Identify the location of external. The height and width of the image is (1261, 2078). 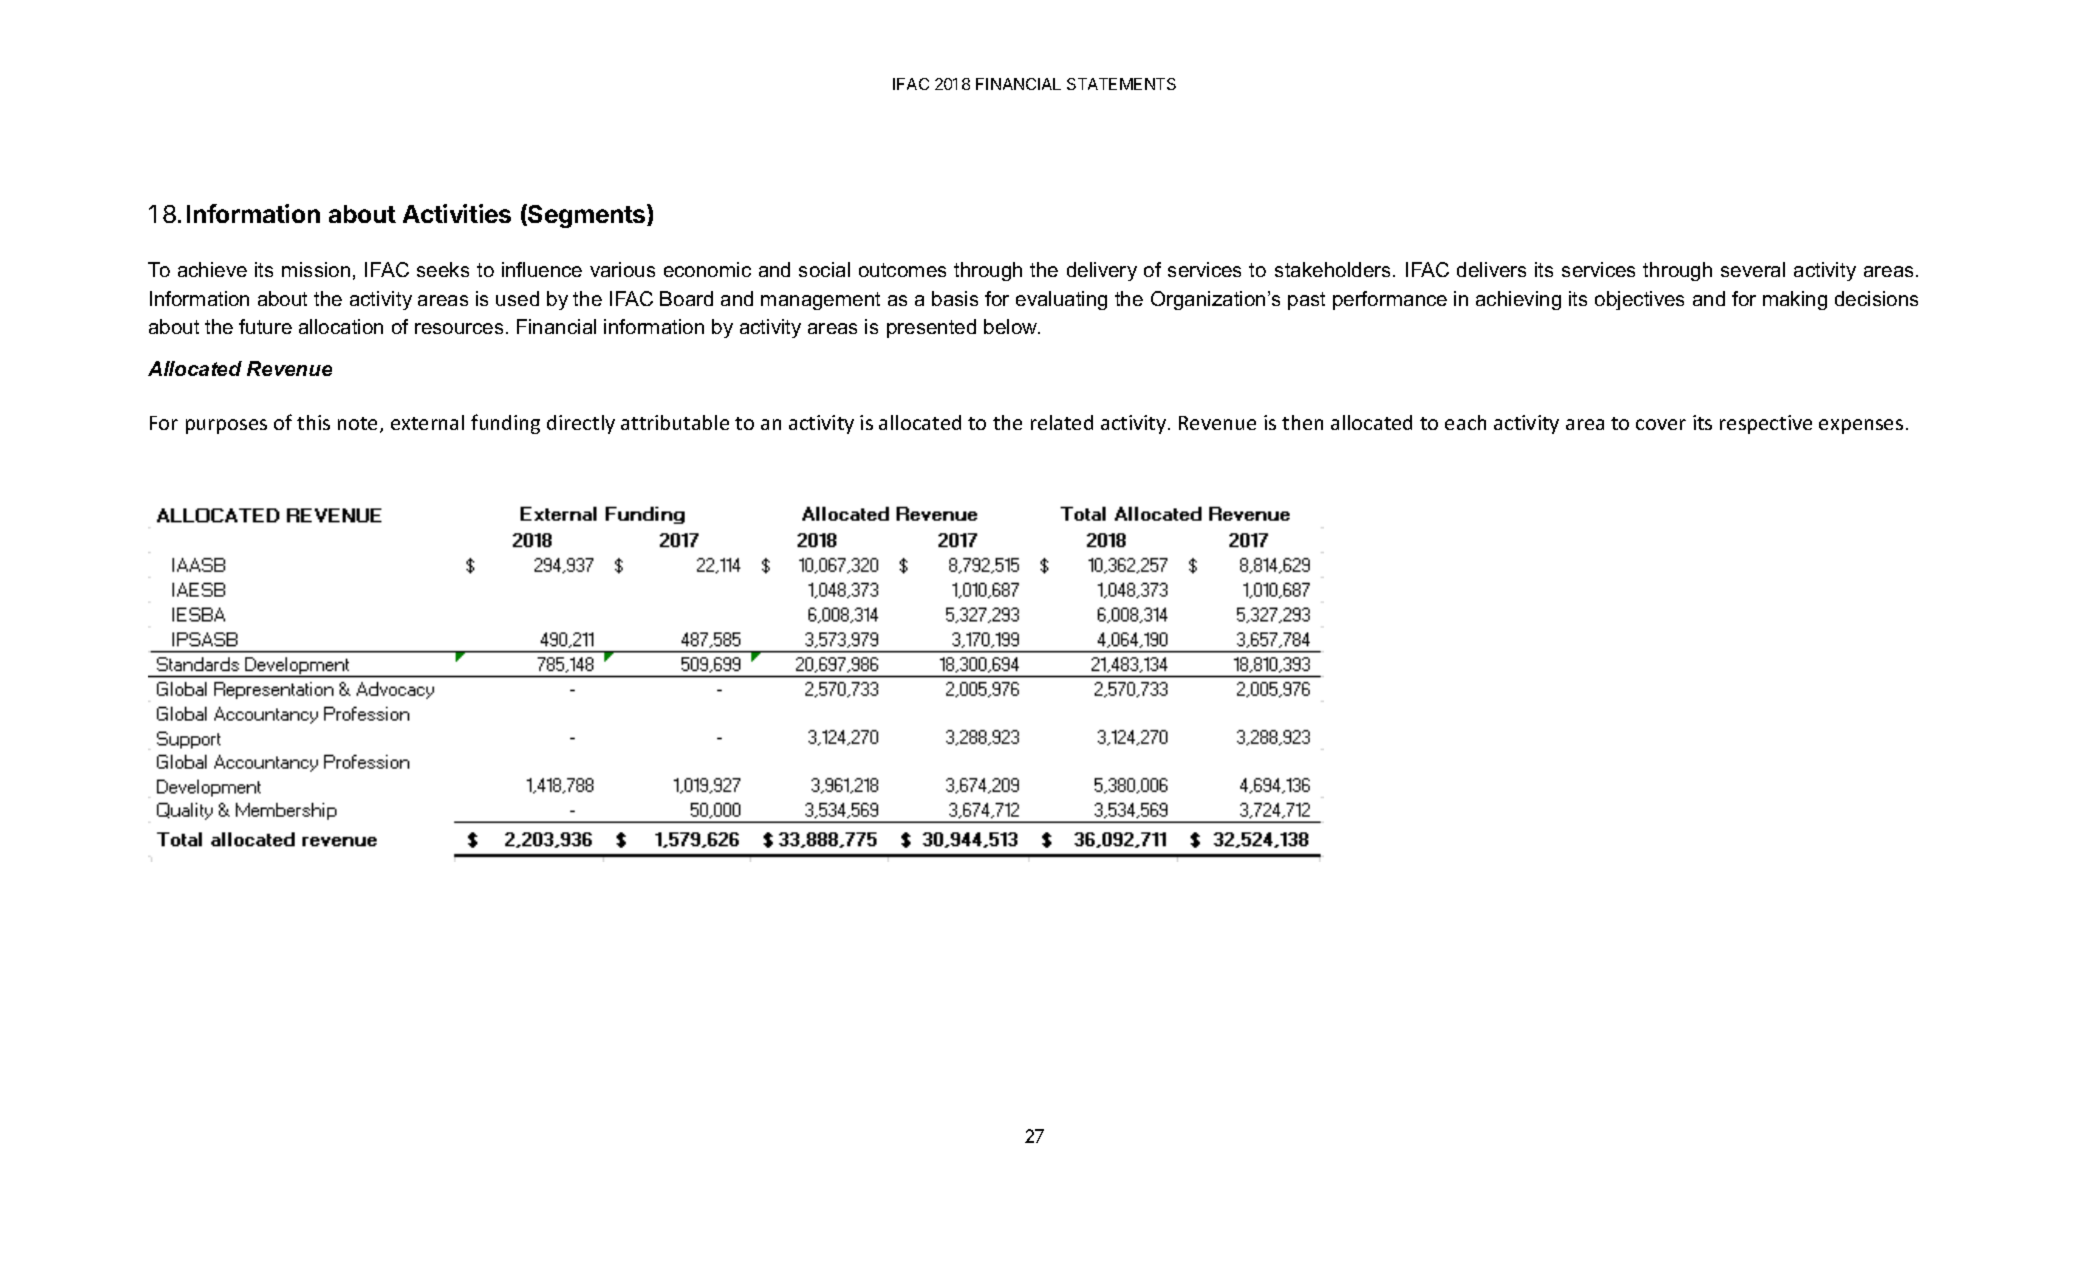
(427, 422).
